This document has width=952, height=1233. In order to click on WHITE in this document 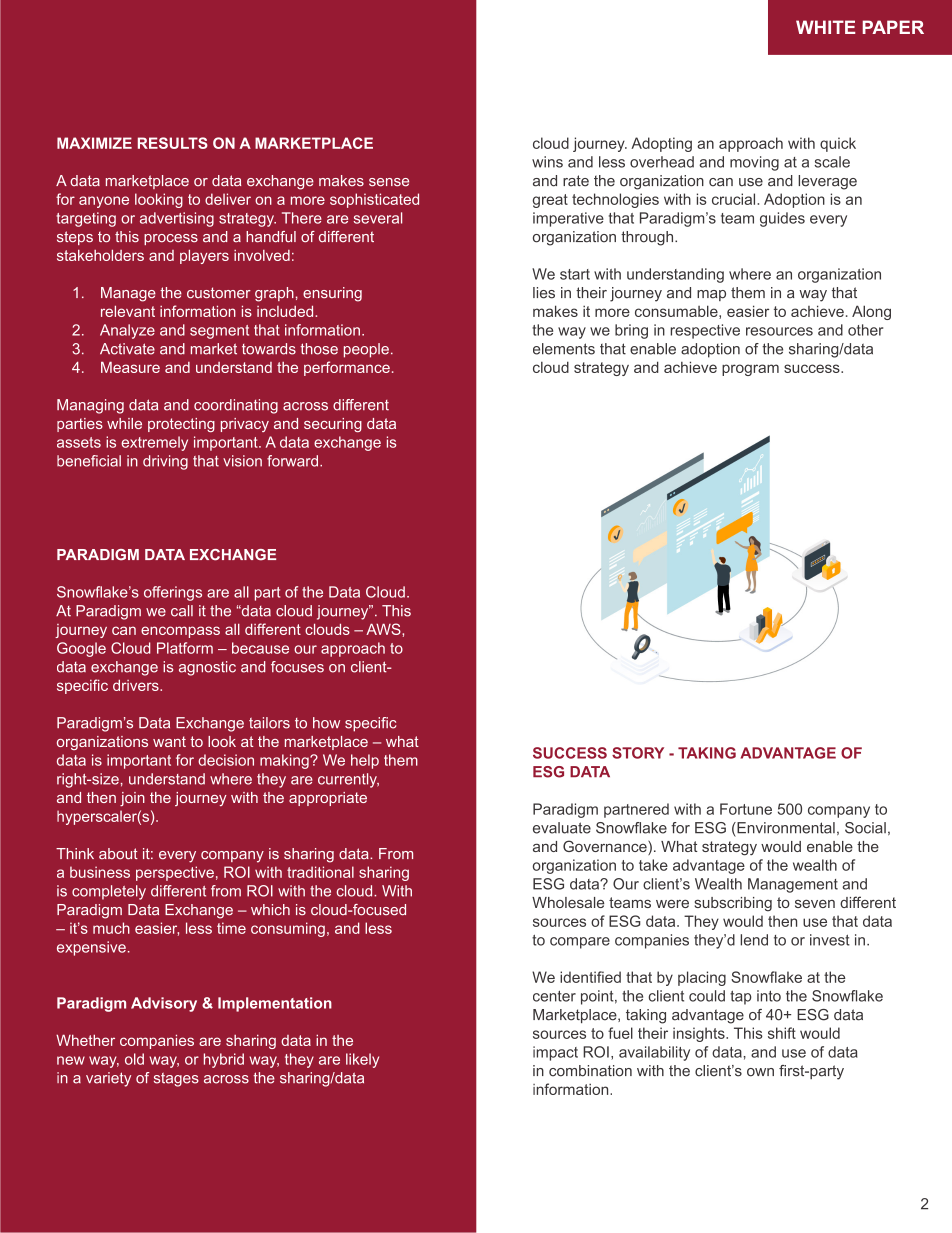, I will do `click(825, 27)`.
